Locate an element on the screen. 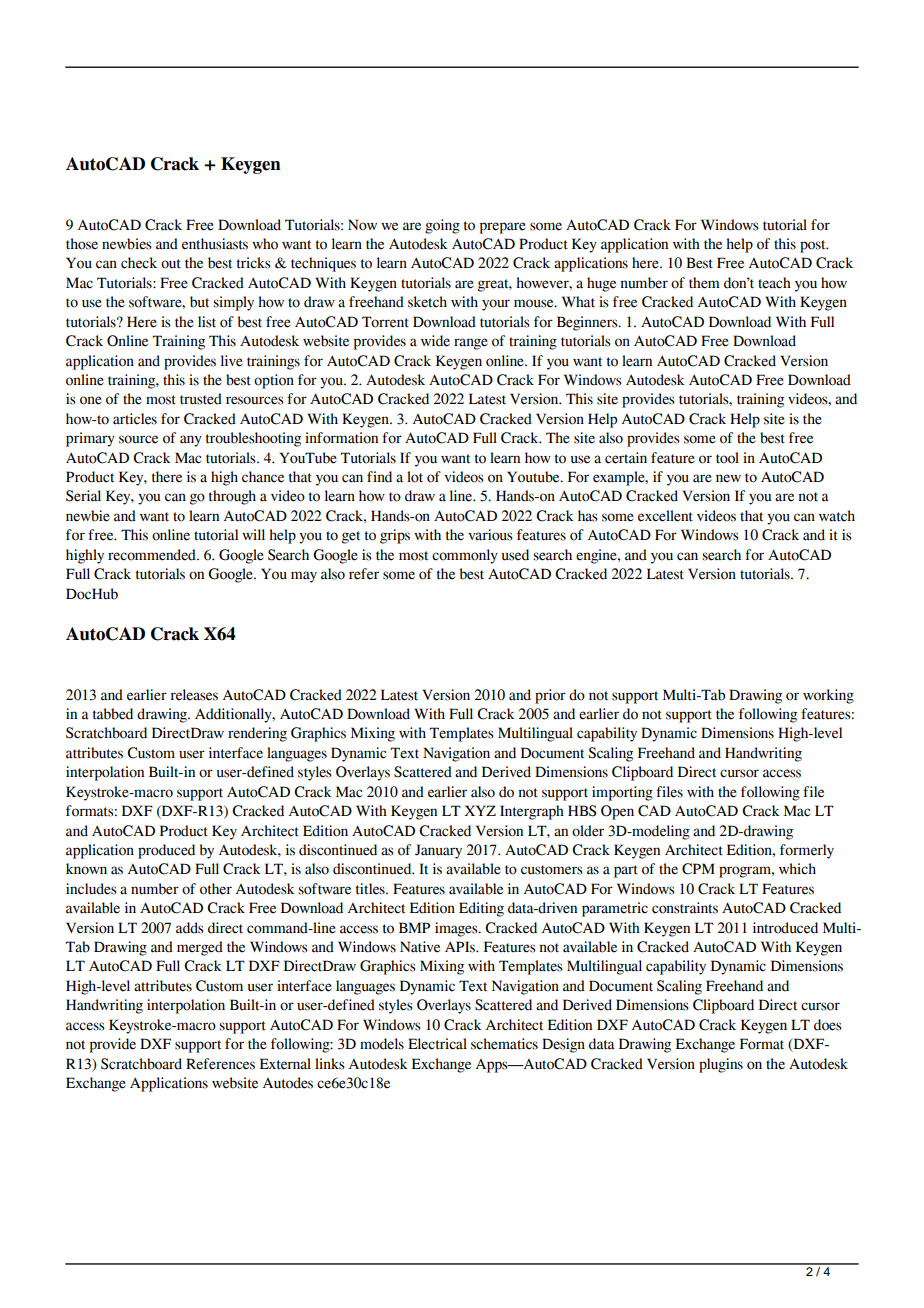 This screenshot has width=924, height=1308. check is located at coordinates (139, 263).
